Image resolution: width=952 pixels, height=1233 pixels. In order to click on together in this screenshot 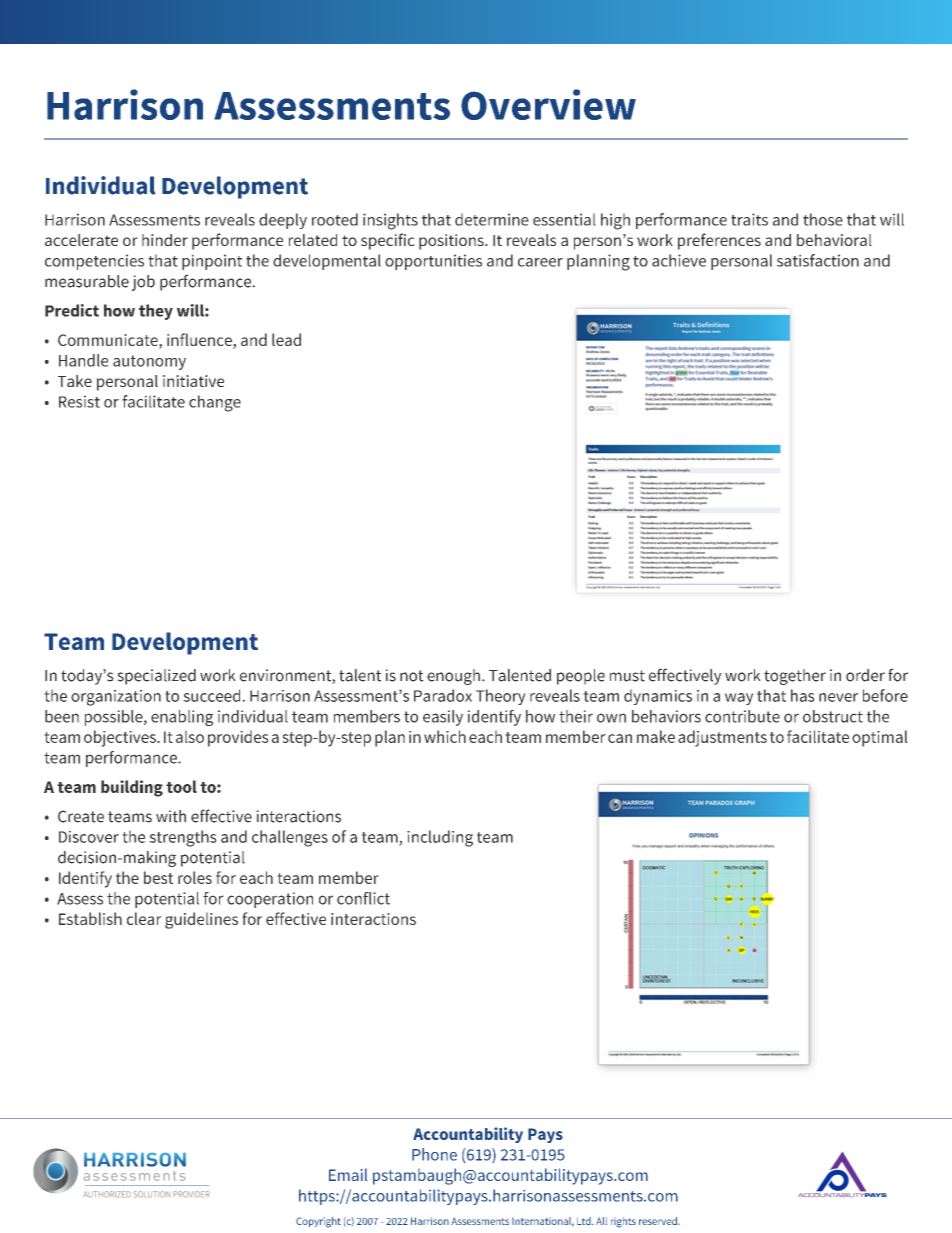, I will do `click(795, 677)`.
